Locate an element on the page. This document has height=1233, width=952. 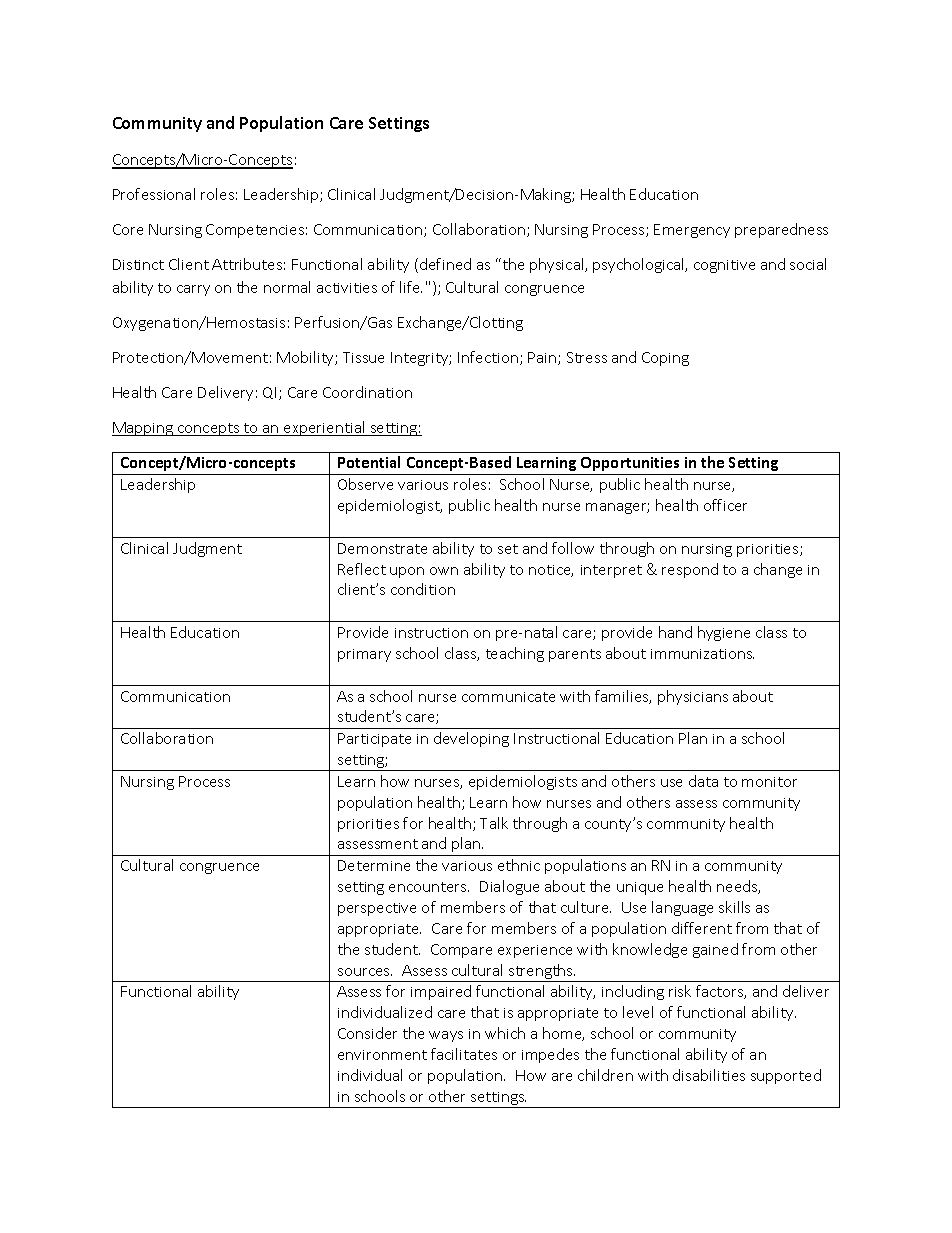
disabilities is located at coordinates (709, 1075).
